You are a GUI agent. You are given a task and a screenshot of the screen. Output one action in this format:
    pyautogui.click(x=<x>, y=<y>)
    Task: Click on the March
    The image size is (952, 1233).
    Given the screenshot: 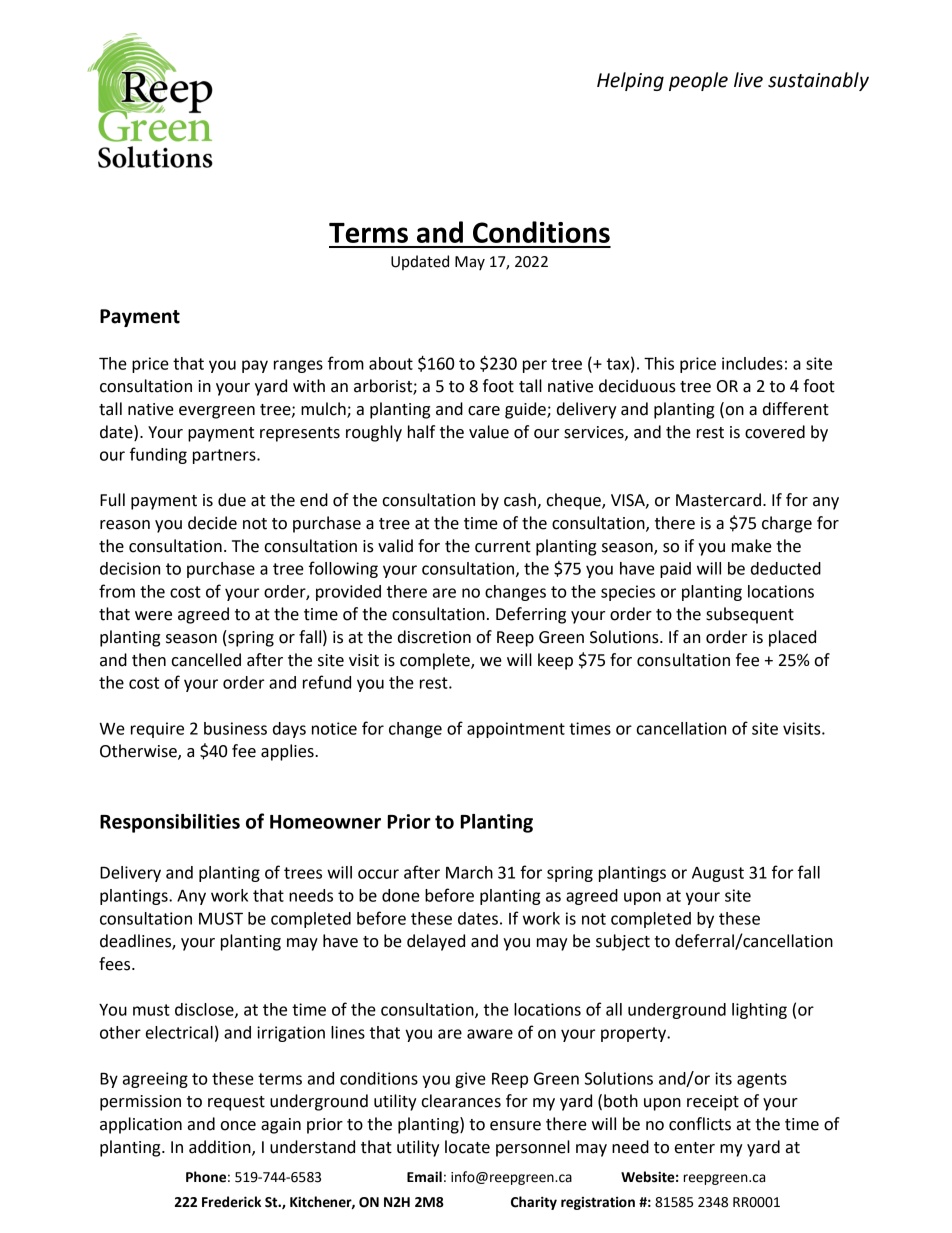 What is the action you would take?
    pyautogui.click(x=469, y=872)
